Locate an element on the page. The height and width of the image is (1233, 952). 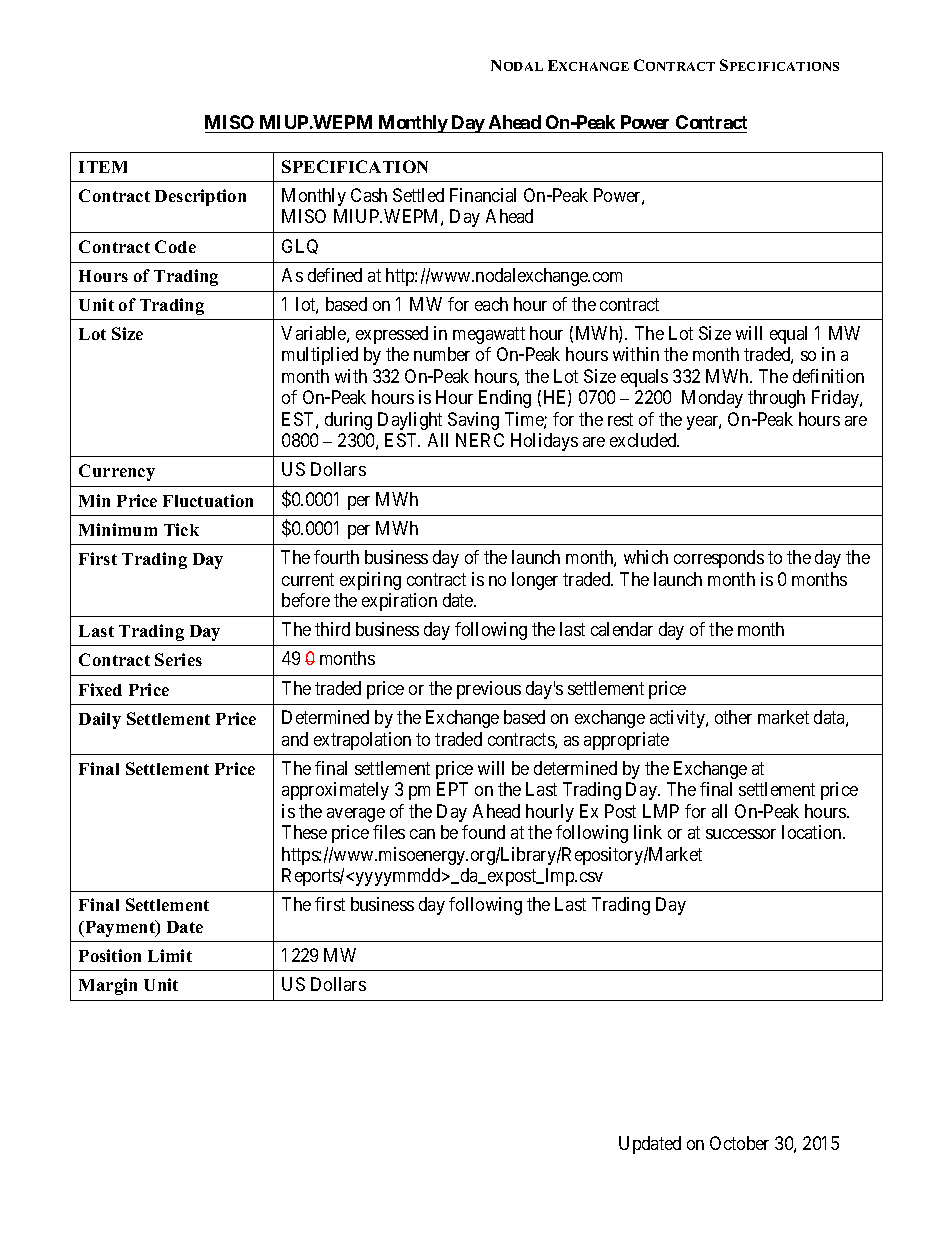
Financial is located at coordinates (483, 195).
